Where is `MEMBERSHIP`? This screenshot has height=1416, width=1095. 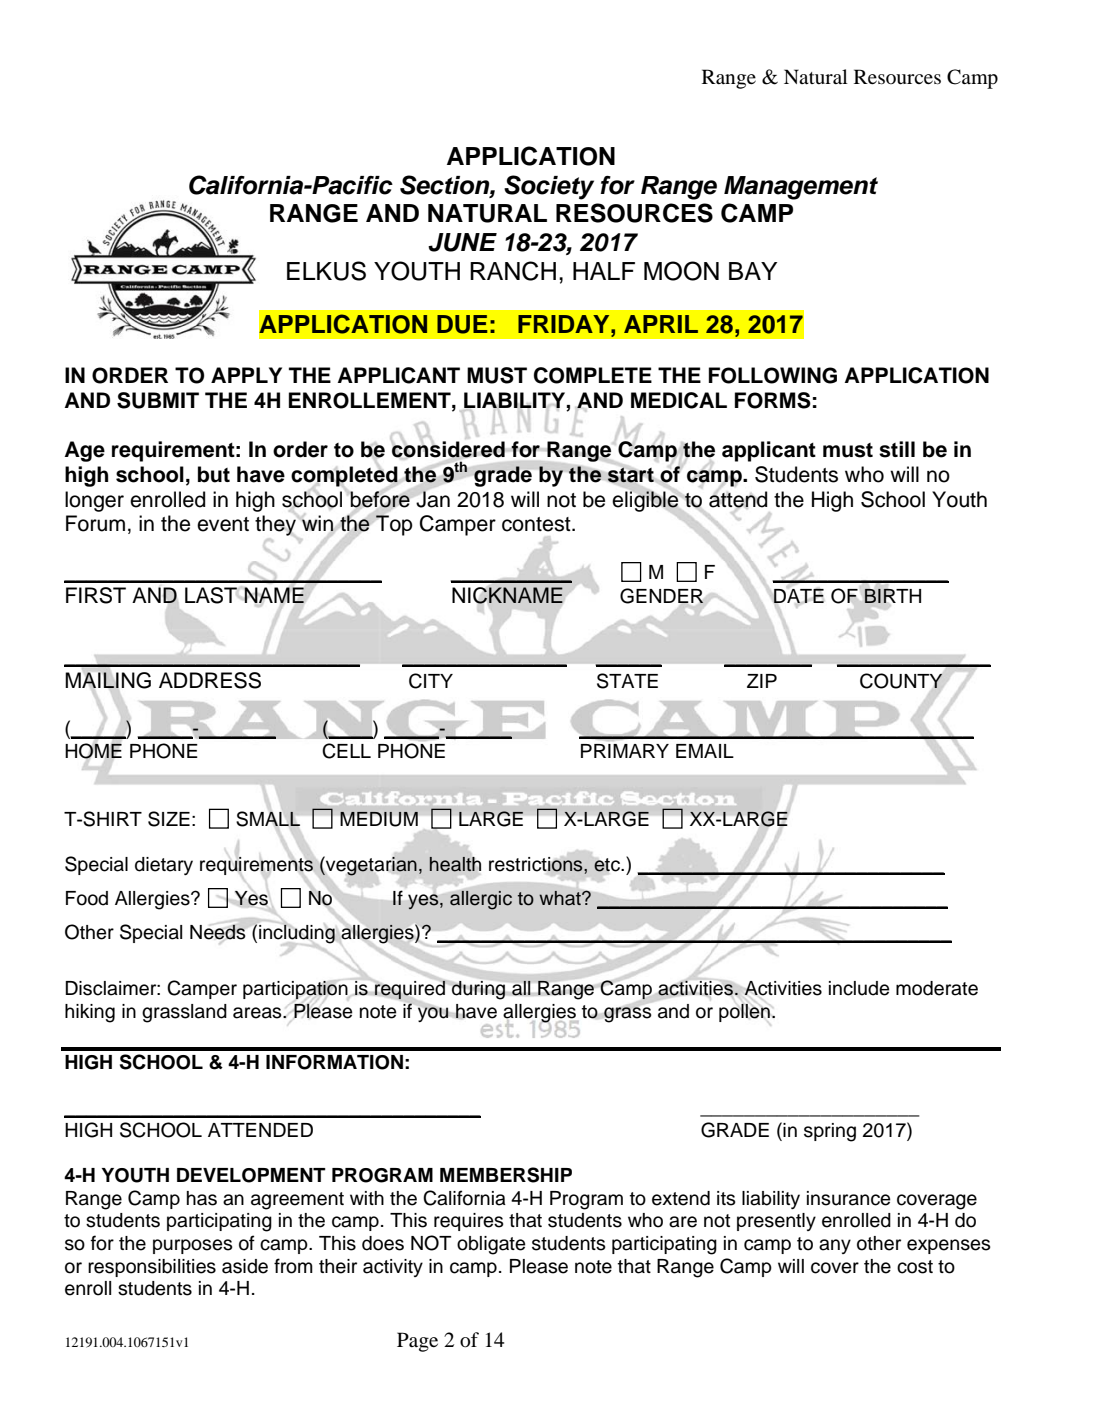
MEMBERSHIP is located at coordinates (506, 1175).
